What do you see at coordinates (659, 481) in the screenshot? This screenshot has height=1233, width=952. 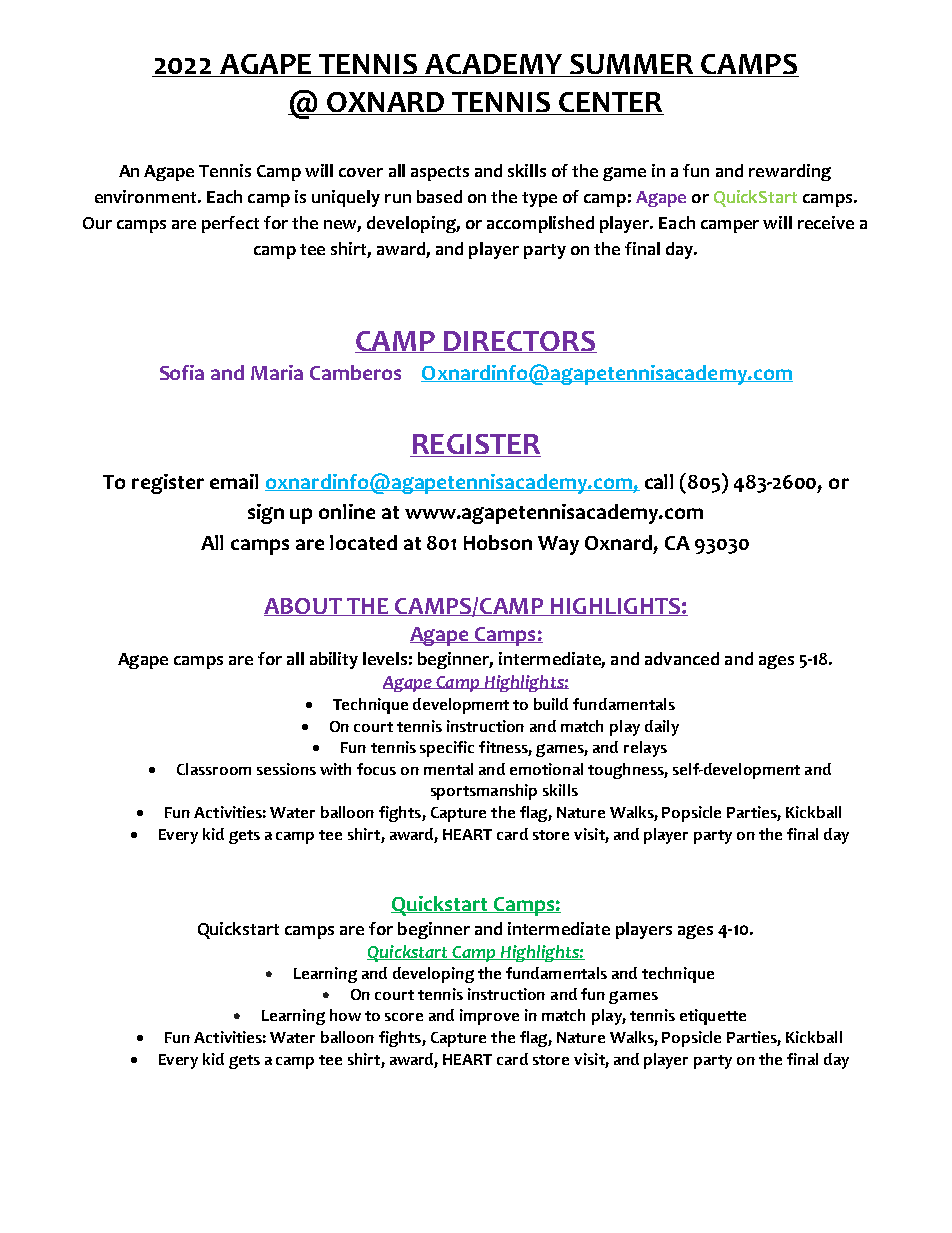 I see `call` at bounding box center [659, 481].
